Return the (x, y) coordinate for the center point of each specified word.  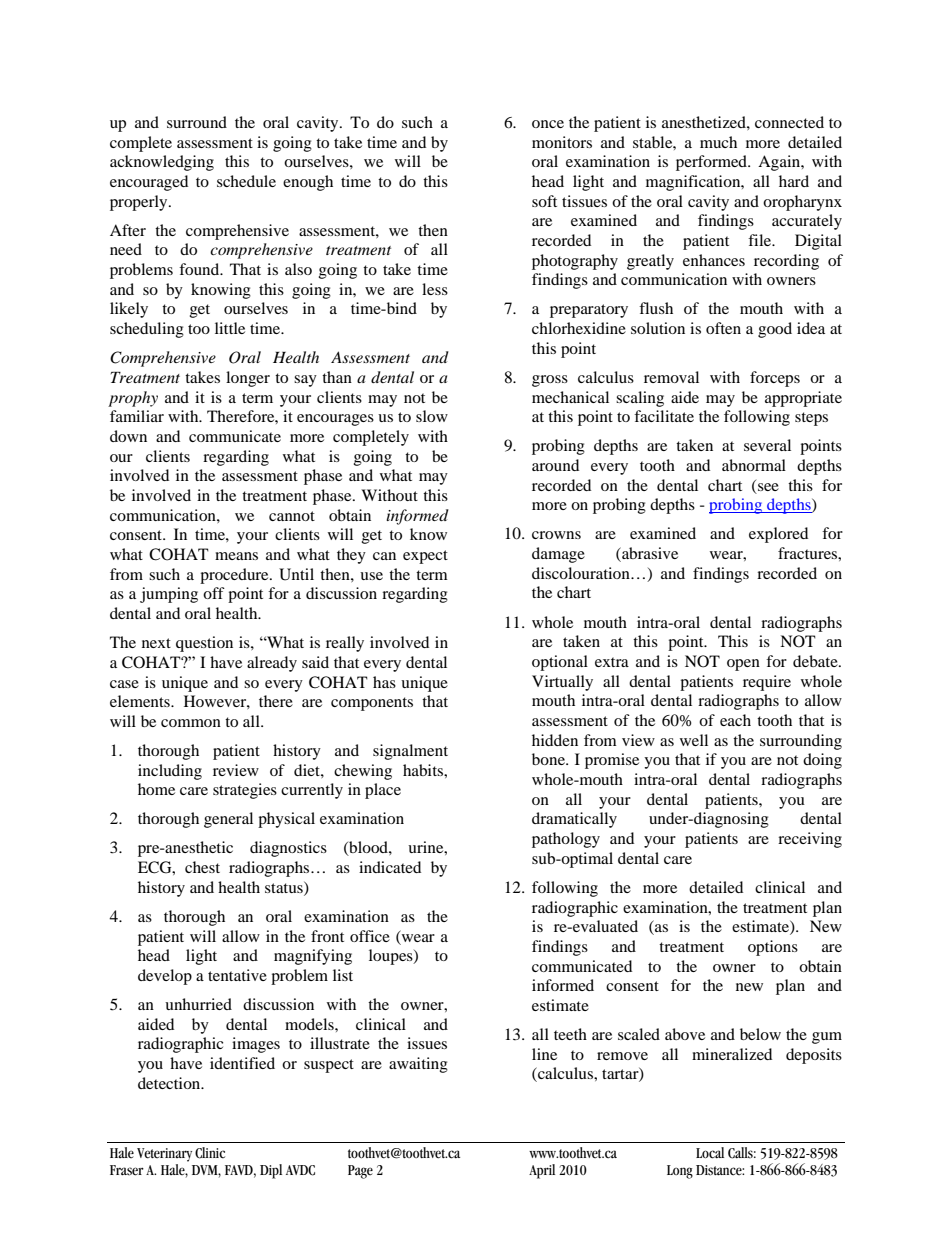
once (548, 124)
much (718, 142)
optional (560, 663)
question (204, 644)
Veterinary (164, 1155)
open (743, 665)
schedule (246, 181)
